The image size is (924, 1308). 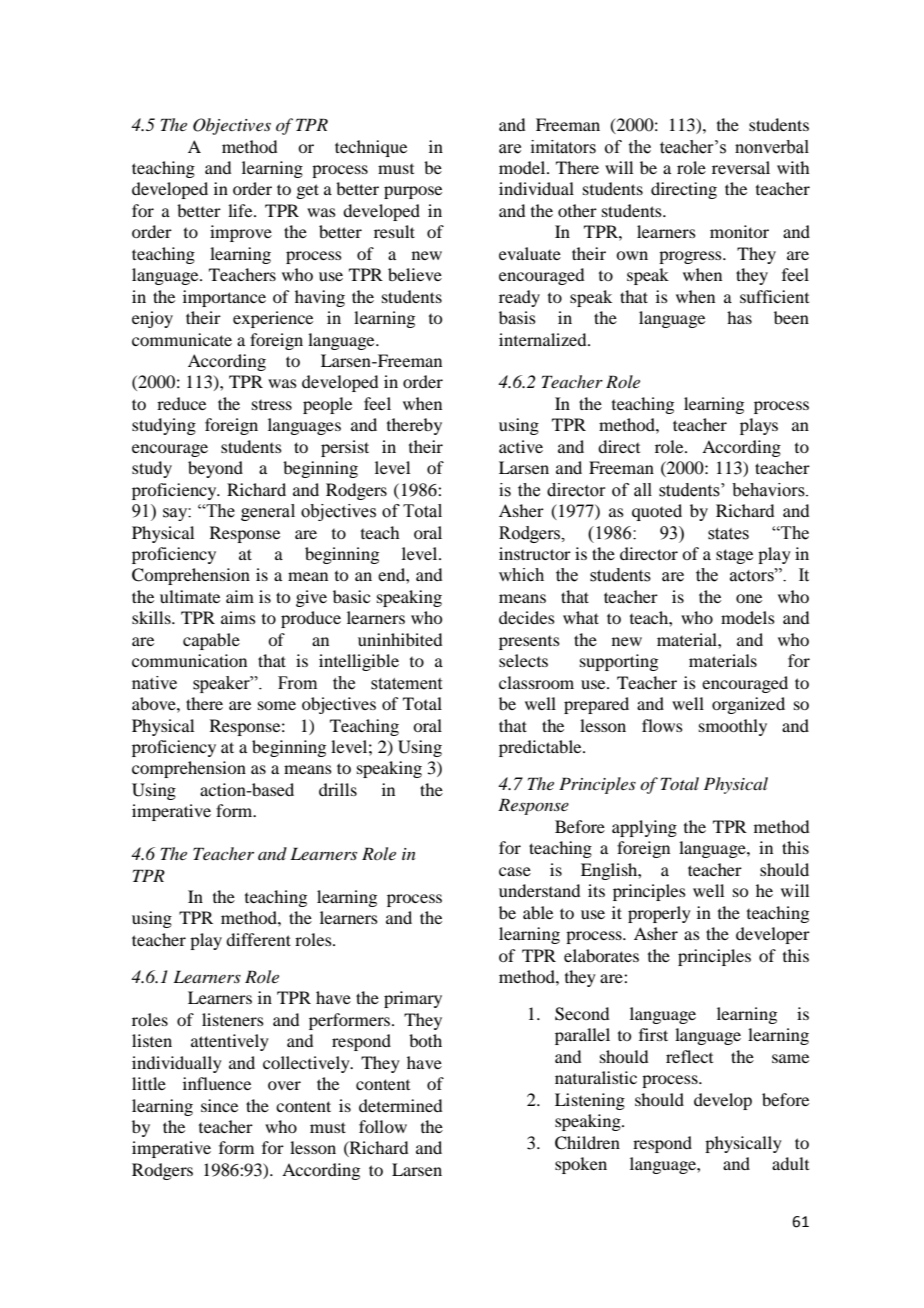 I want to click on behaviors, so click(x=769, y=490).
